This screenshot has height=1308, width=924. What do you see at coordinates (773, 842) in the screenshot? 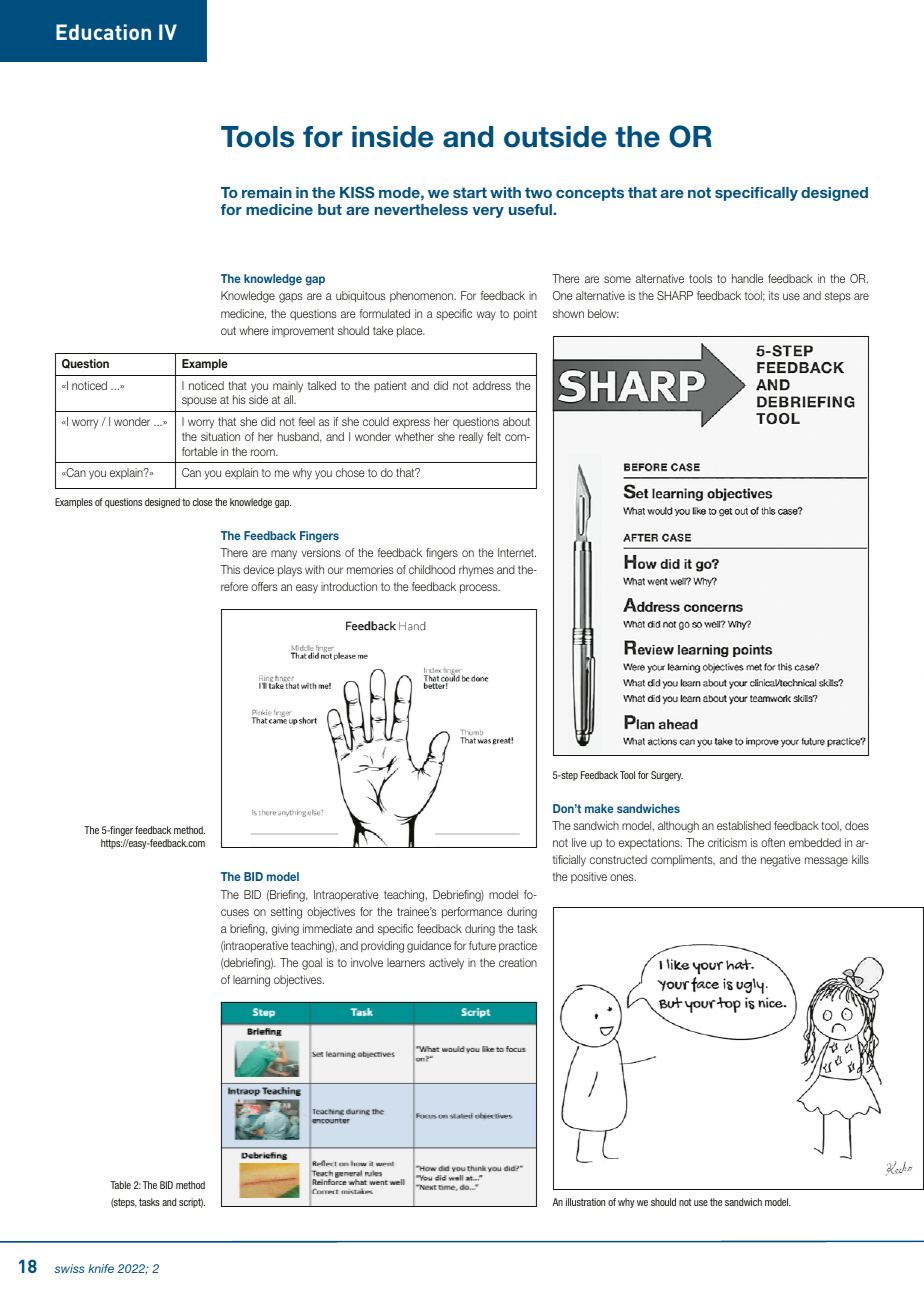
I see `often` at bounding box center [773, 842].
